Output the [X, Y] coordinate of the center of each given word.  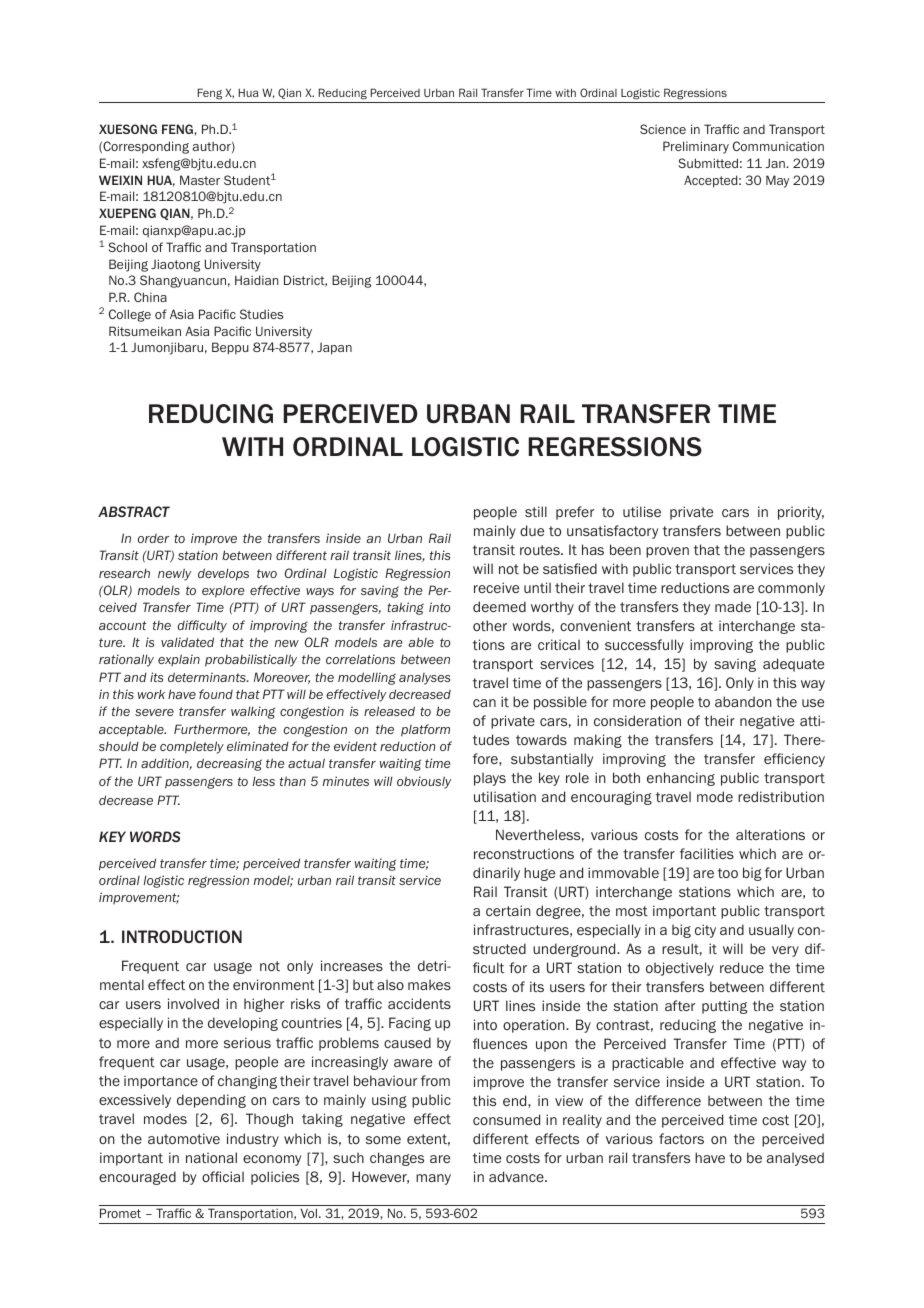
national [211, 1157]
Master [200, 180]
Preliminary [696, 147]
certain [508, 910]
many [433, 1179]
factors [681, 1138]
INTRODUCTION [182, 936]
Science [663, 129]
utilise [642, 511]
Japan [334, 349]
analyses [424, 679]
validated [187, 642]
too [728, 873]
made [733, 606]
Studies [261, 314]
